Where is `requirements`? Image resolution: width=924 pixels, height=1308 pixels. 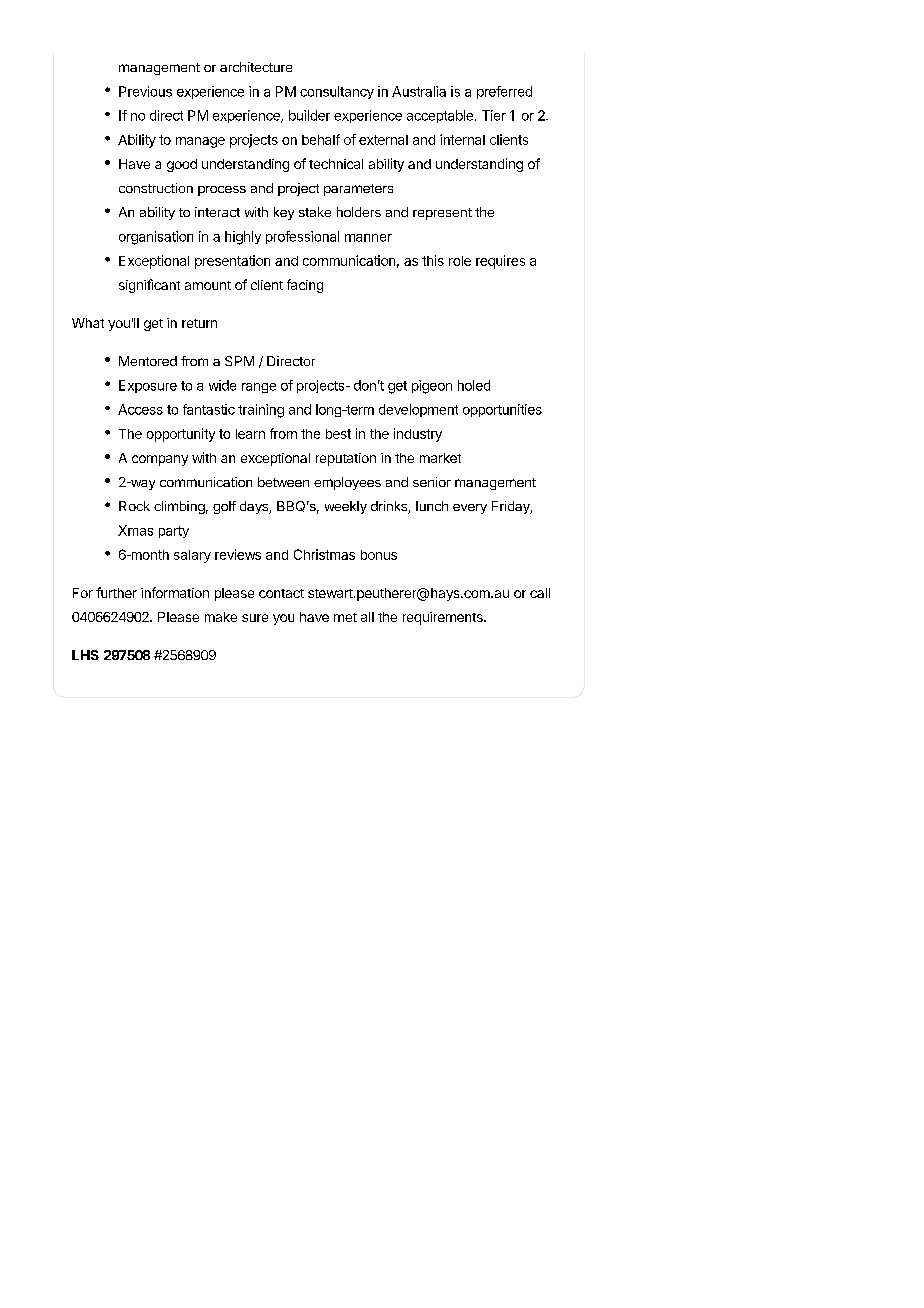
requirements is located at coordinates (444, 618).
